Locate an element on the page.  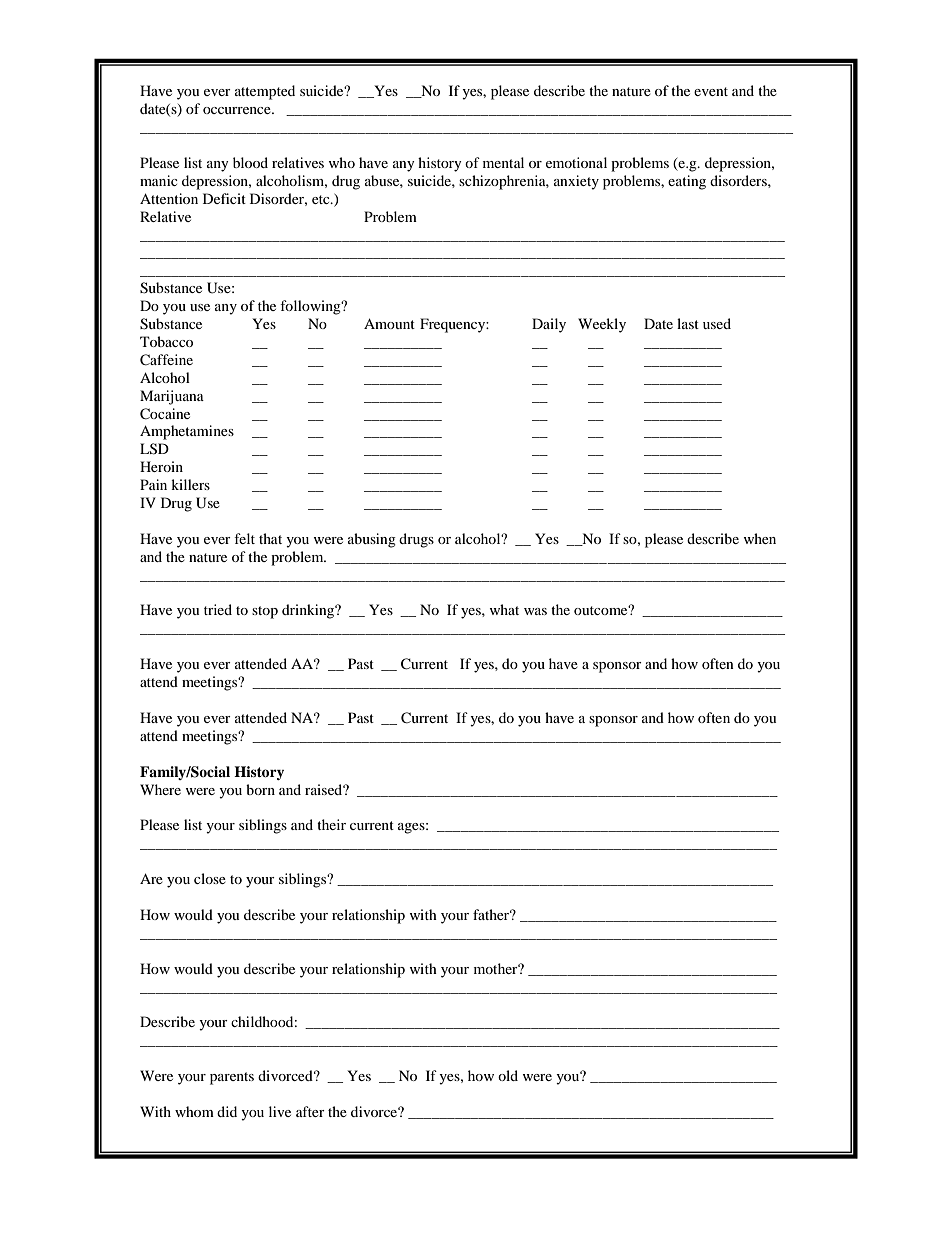
what is located at coordinates (504, 609).
